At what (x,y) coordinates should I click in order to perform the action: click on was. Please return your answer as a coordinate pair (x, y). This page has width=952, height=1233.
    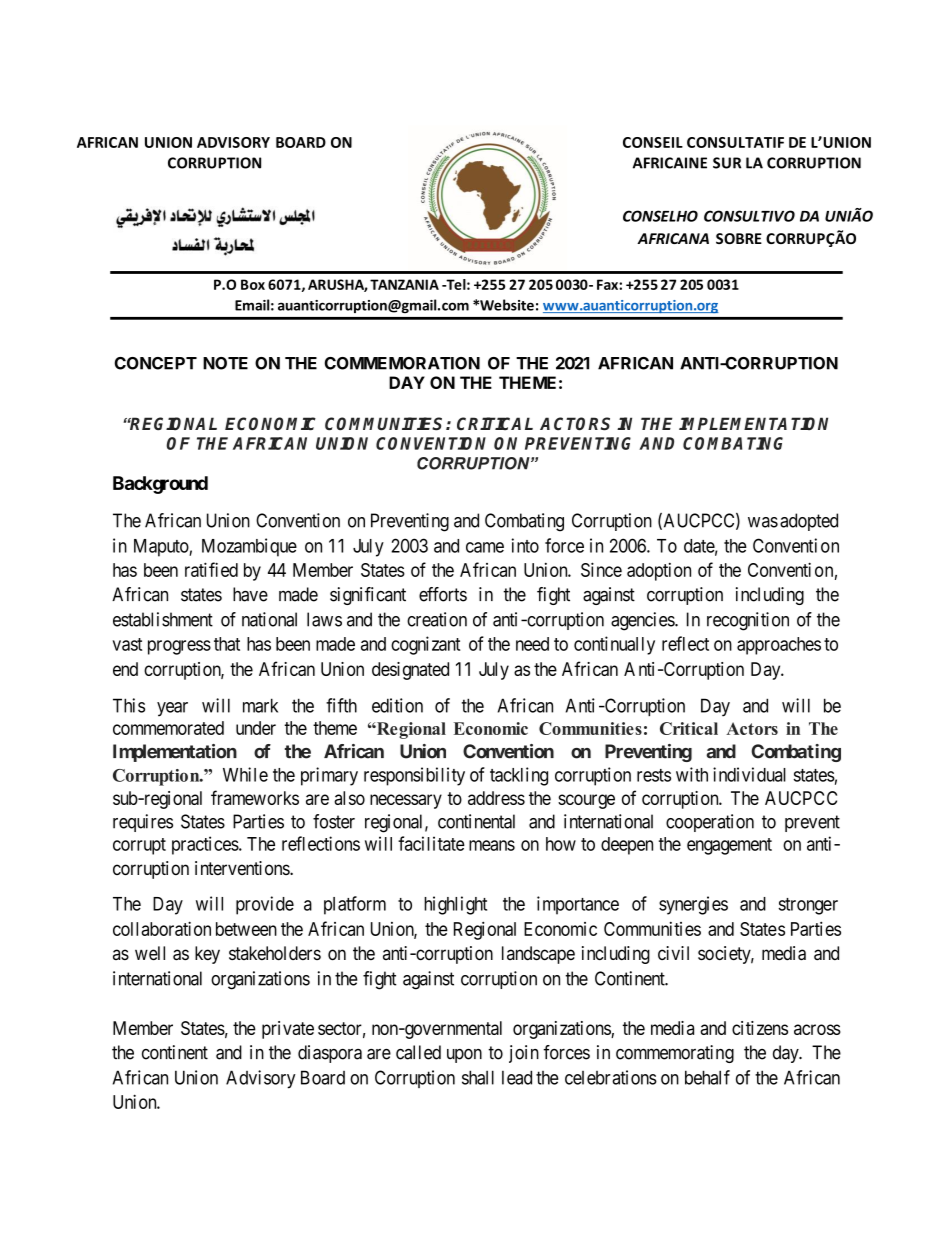
    Looking at the image, I should click on (763, 522).
